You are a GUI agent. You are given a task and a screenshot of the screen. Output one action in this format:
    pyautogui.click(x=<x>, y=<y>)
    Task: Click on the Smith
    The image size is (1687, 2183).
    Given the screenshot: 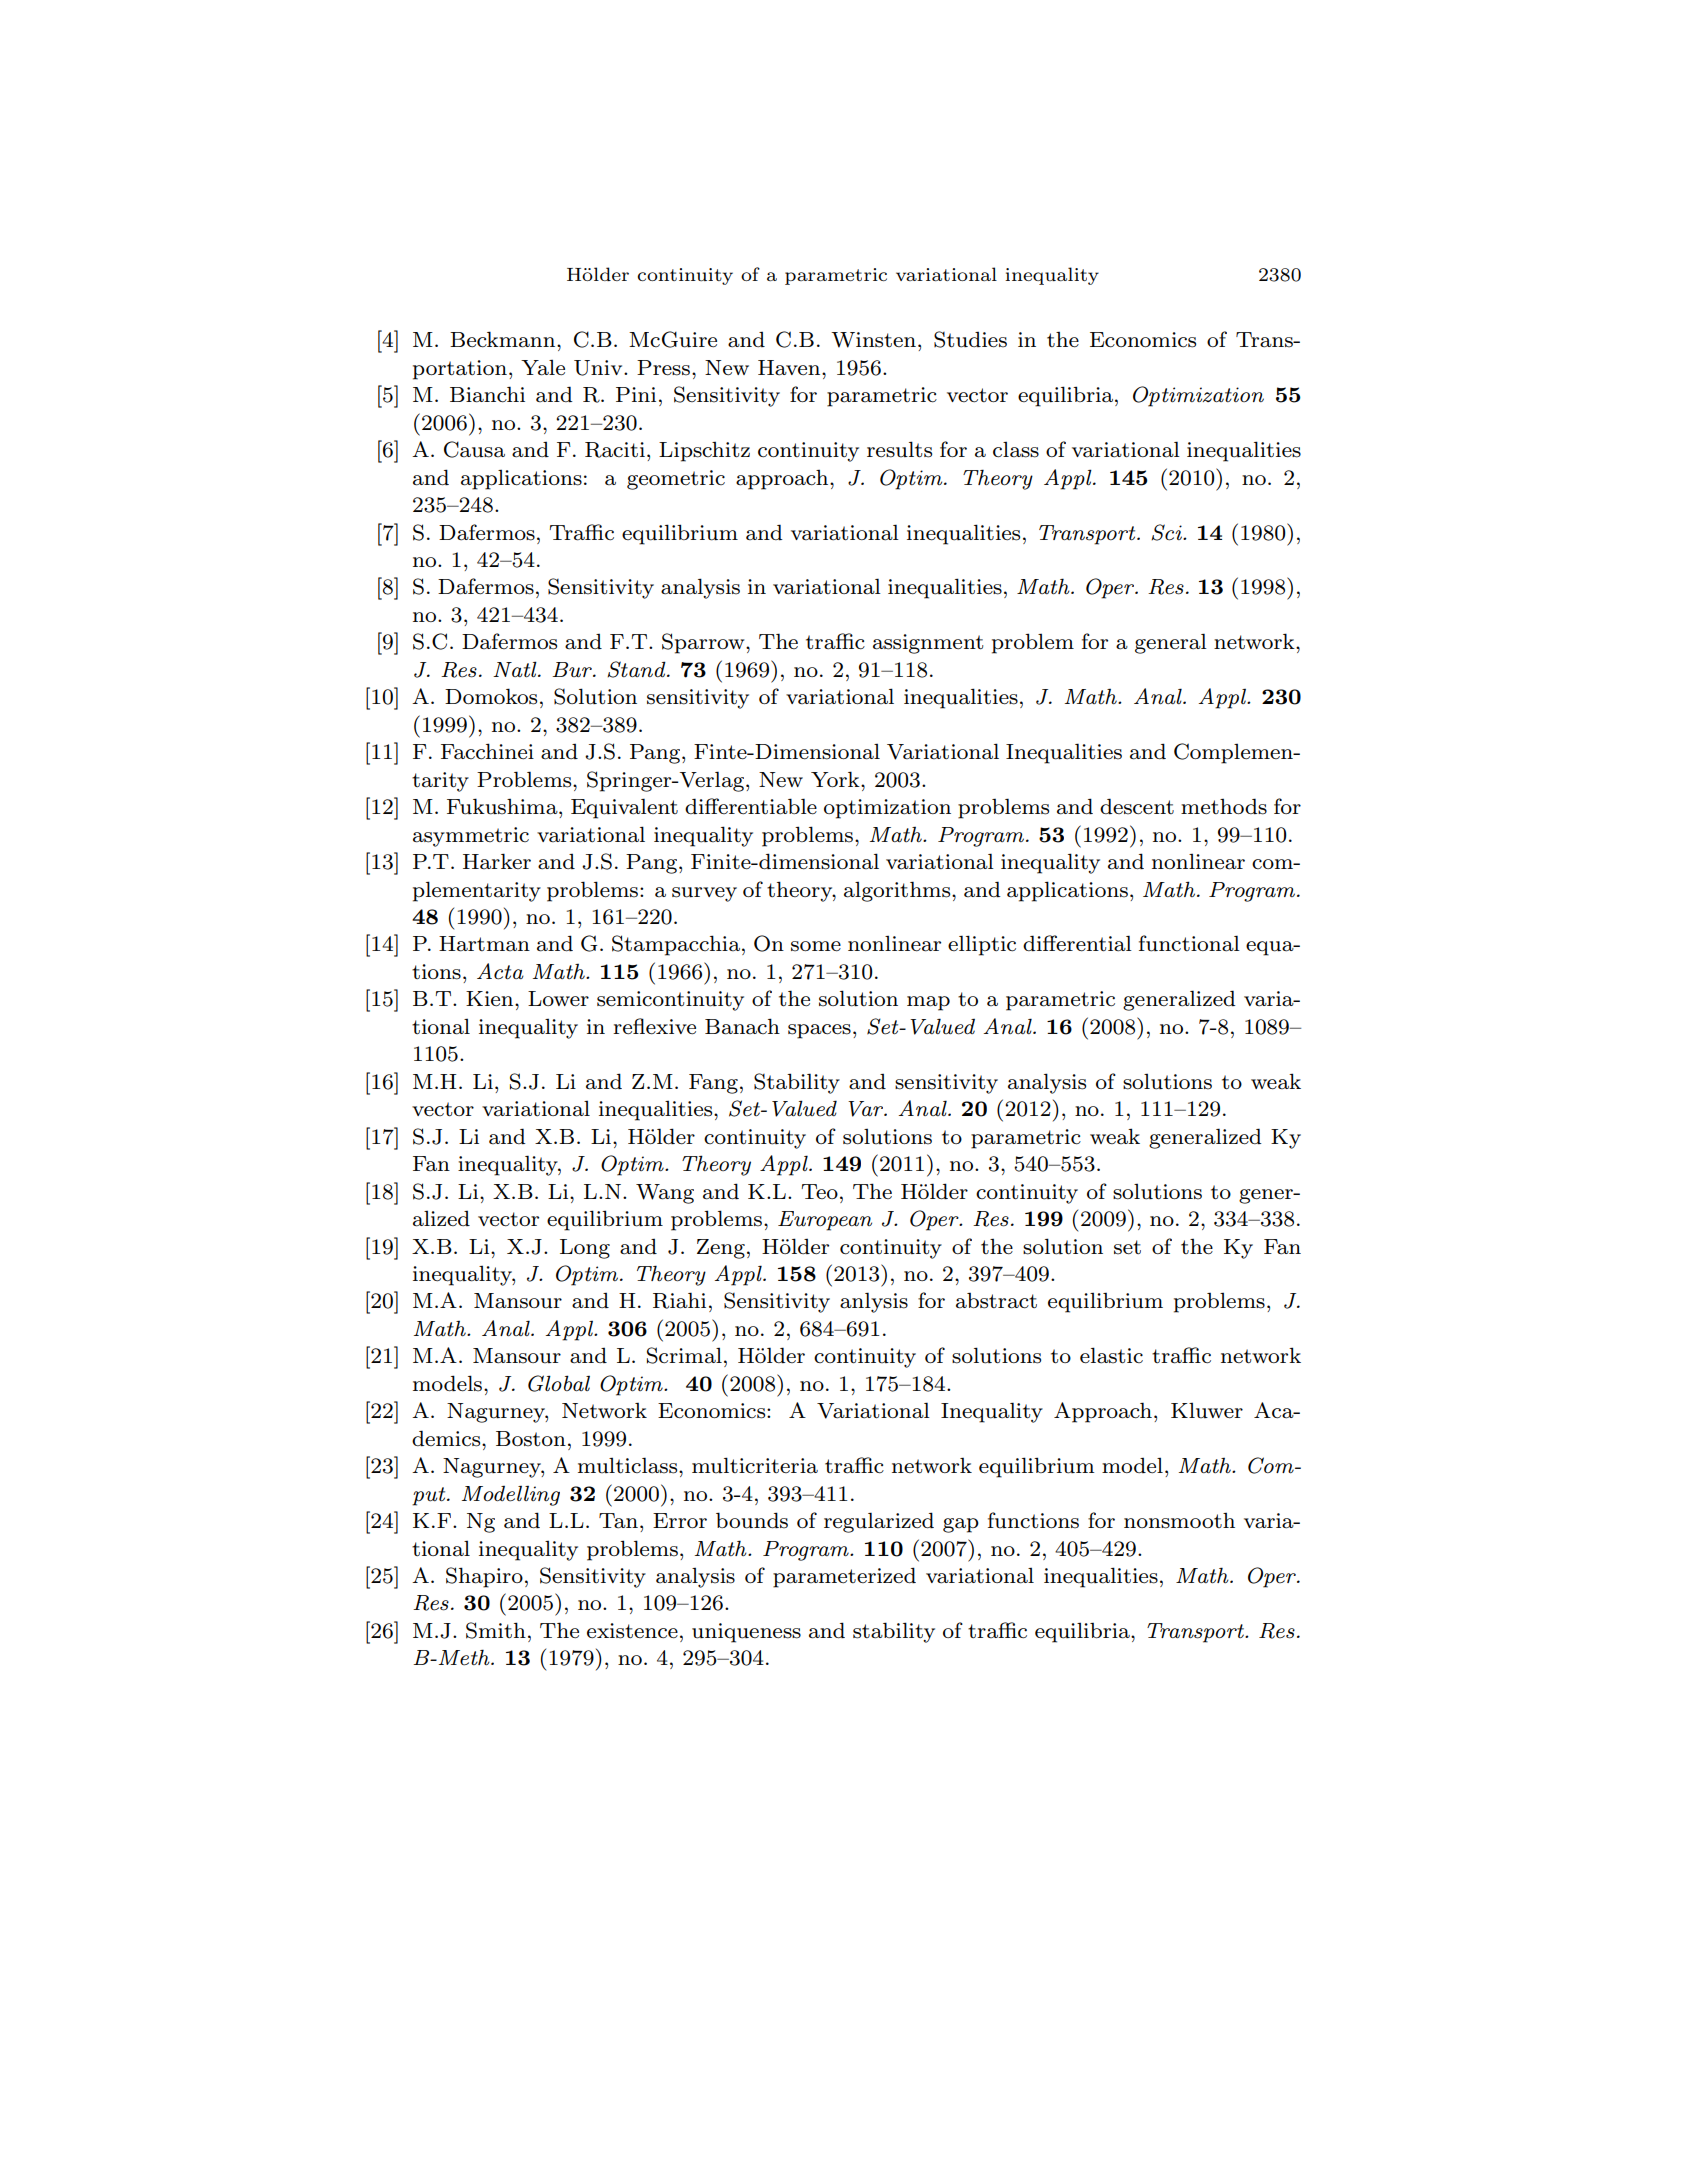 What is the action you would take?
    pyautogui.click(x=496, y=1630)
